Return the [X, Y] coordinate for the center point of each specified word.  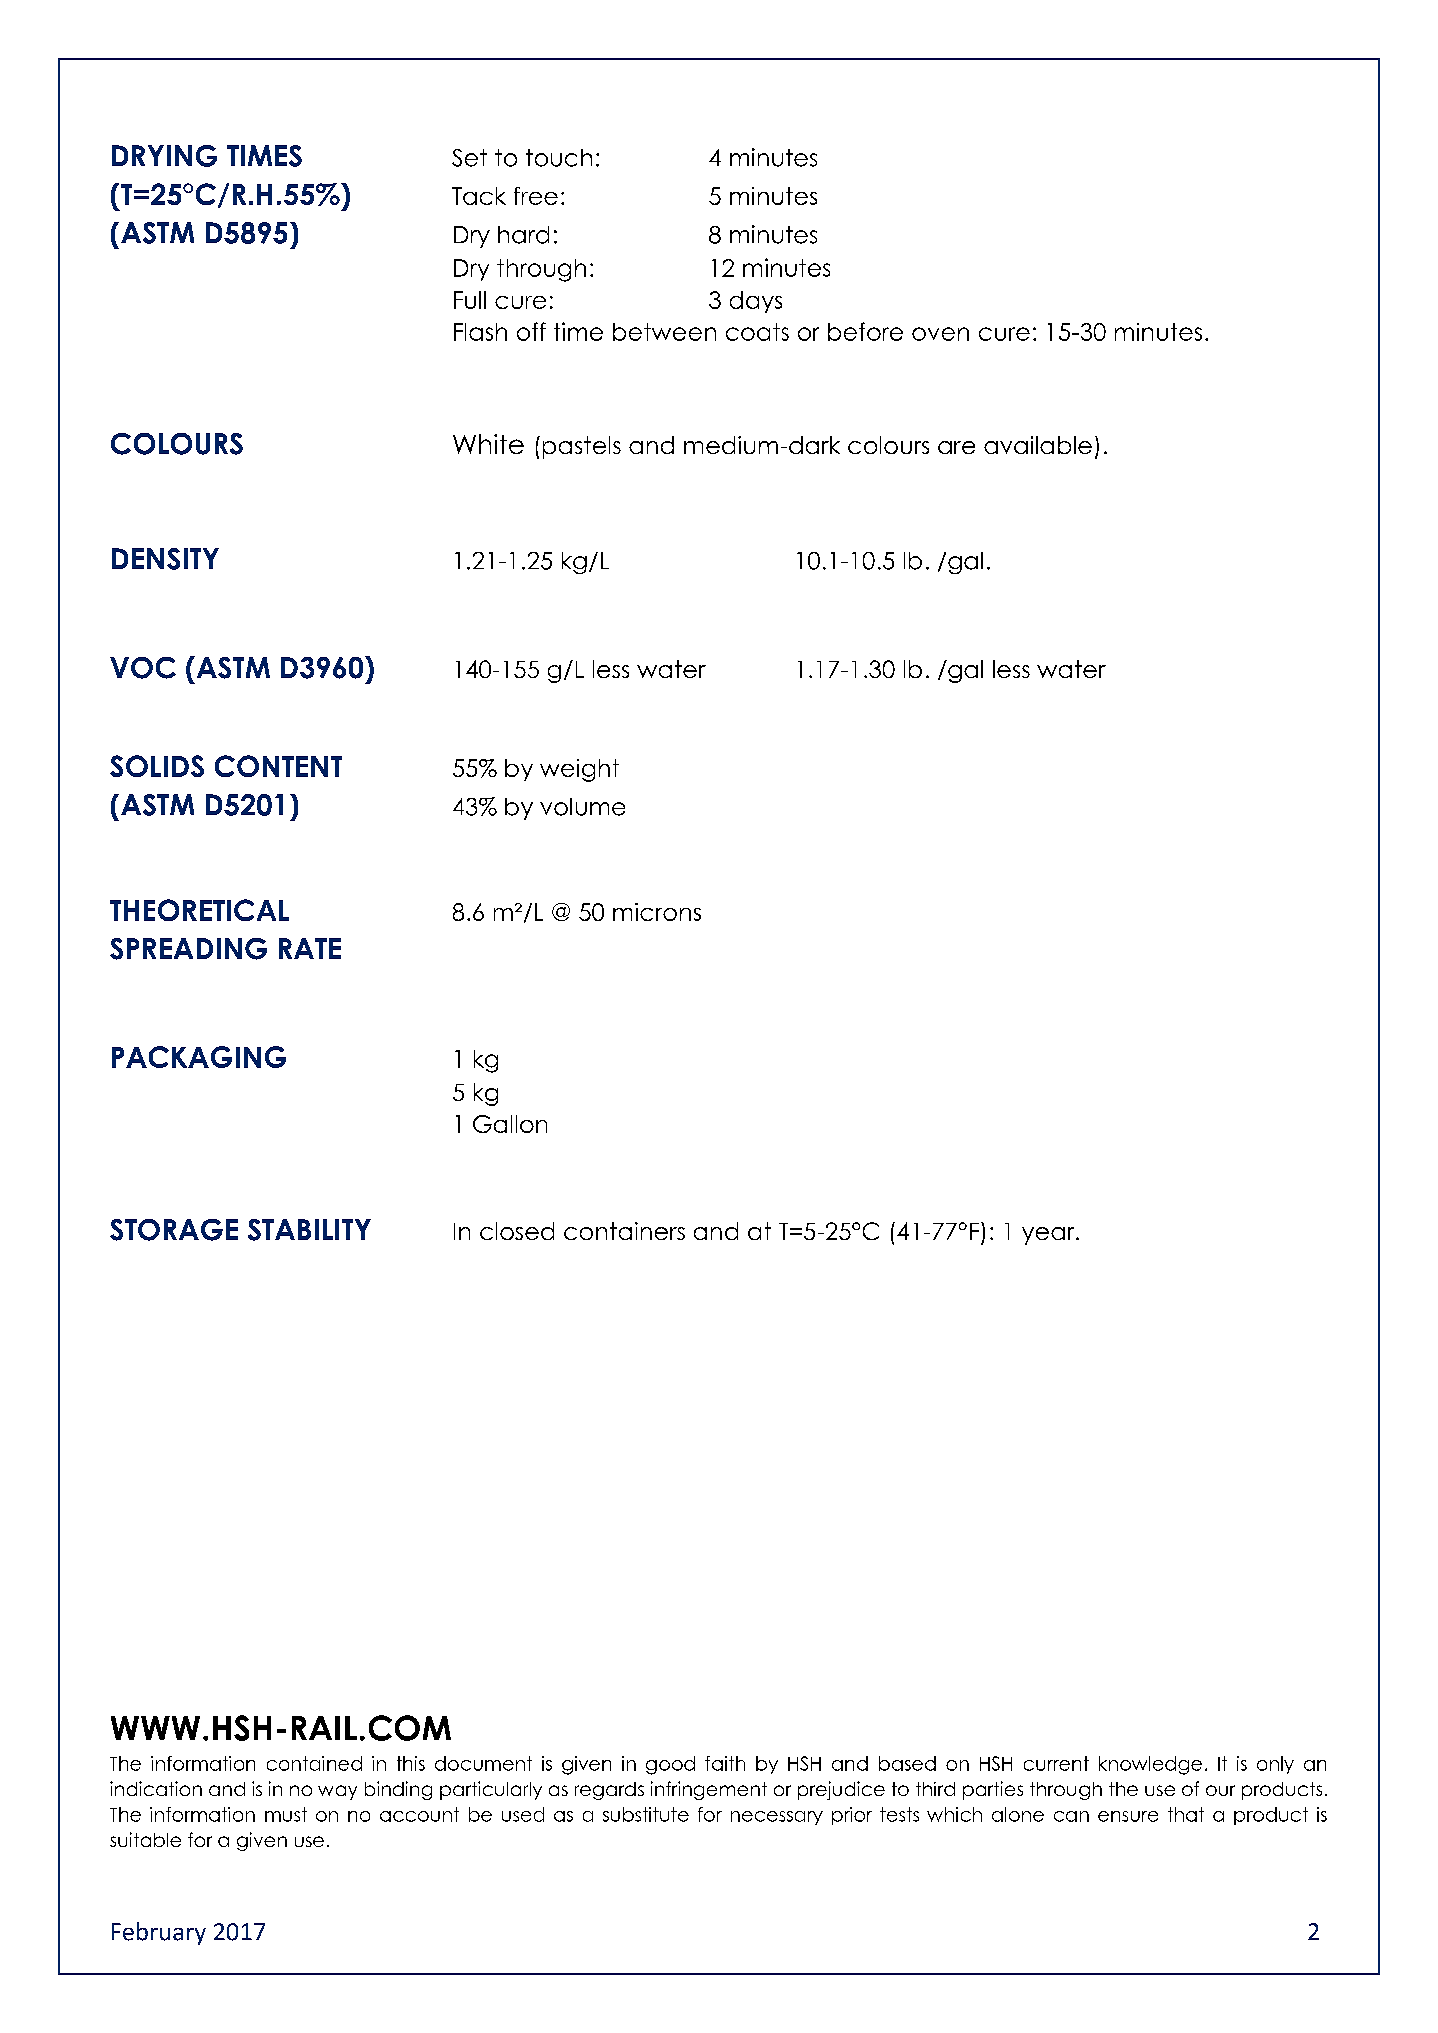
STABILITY [309, 1230]
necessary [777, 1818]
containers [624, 1231]
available [1038, 445]
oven [940, 334]
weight [579, 770]
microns [657, 912]
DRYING [164, 156]
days [756, 302]
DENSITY [165, 559]
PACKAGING [199, 1057]
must [286, 1814]
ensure [1128, 1816]
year [1049, 1236]
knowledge [1150, 1765]
